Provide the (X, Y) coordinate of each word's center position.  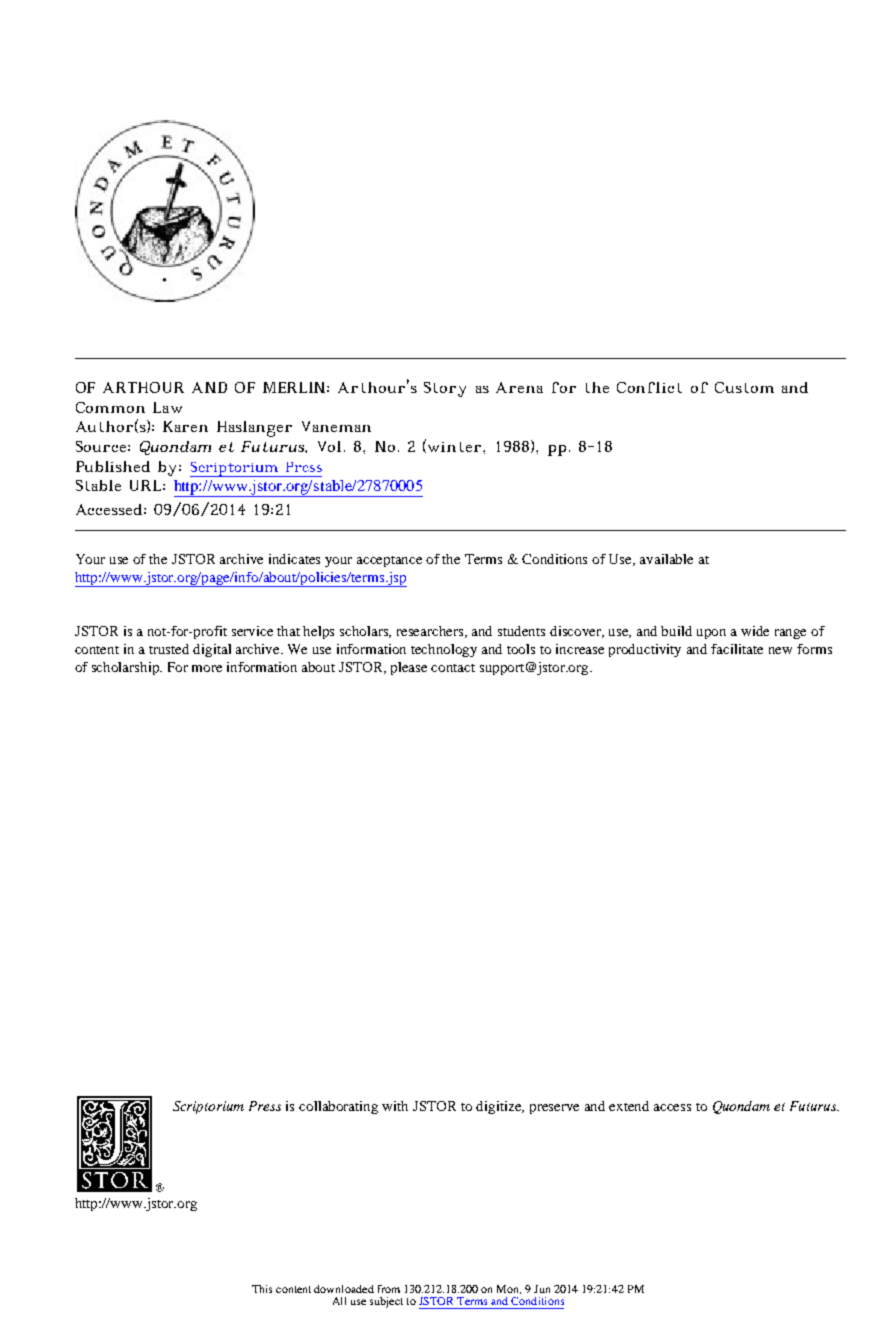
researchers (431, 632)
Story (445, 389)
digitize (500, 1107)
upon (711, 634)
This (262, 1289)
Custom (744, 387)
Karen (185, 426)
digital (212, 650)
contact (453, 668)
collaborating (338, 1107)
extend (629, 1106)
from (389, 1289)
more (207, 668)
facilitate (737, 649)
